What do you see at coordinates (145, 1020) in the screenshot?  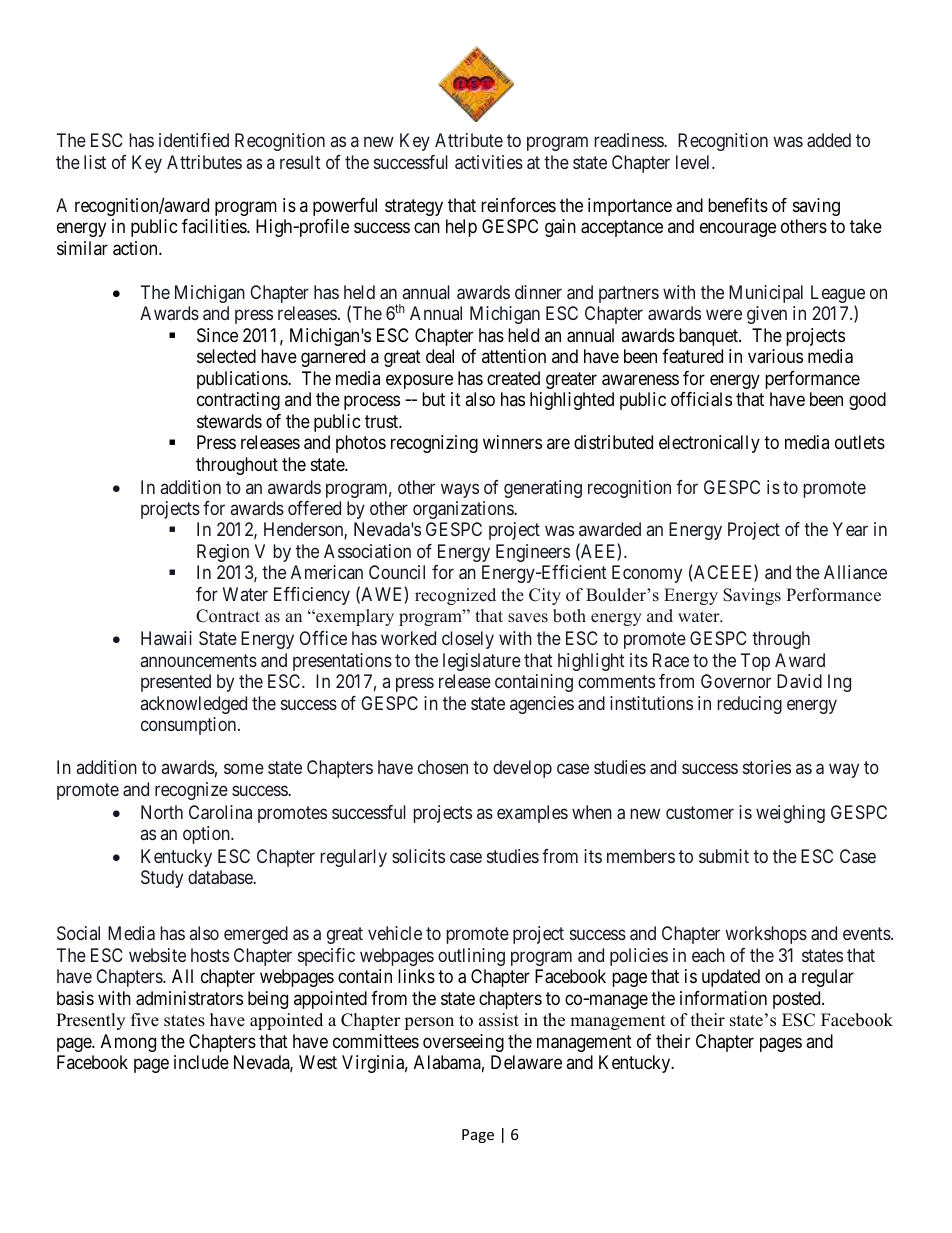 I see `five` at bounding box center [145, 1020].
